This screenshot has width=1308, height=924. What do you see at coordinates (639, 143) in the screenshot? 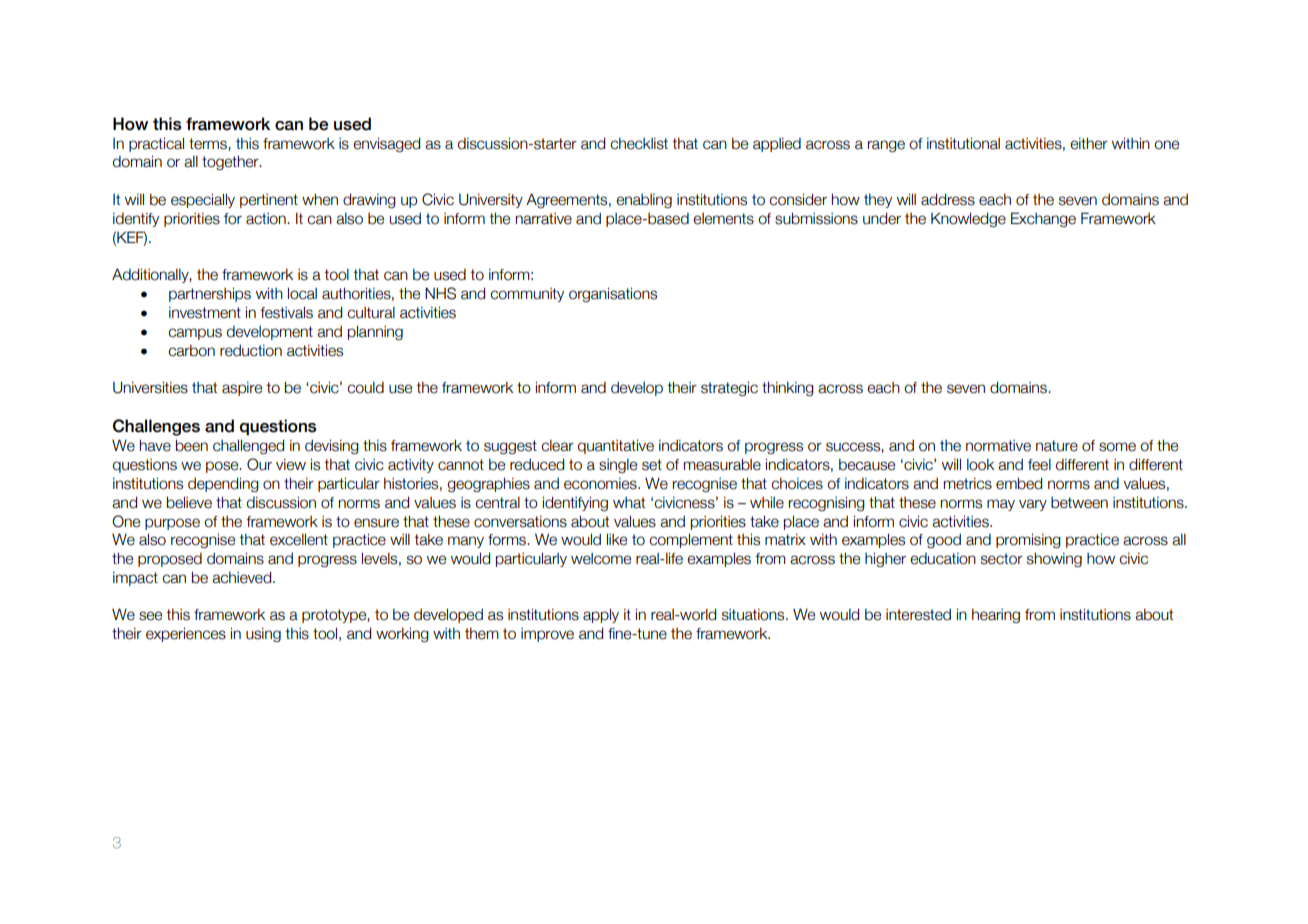
I see `checklist` at bounding box center [639, 143].
